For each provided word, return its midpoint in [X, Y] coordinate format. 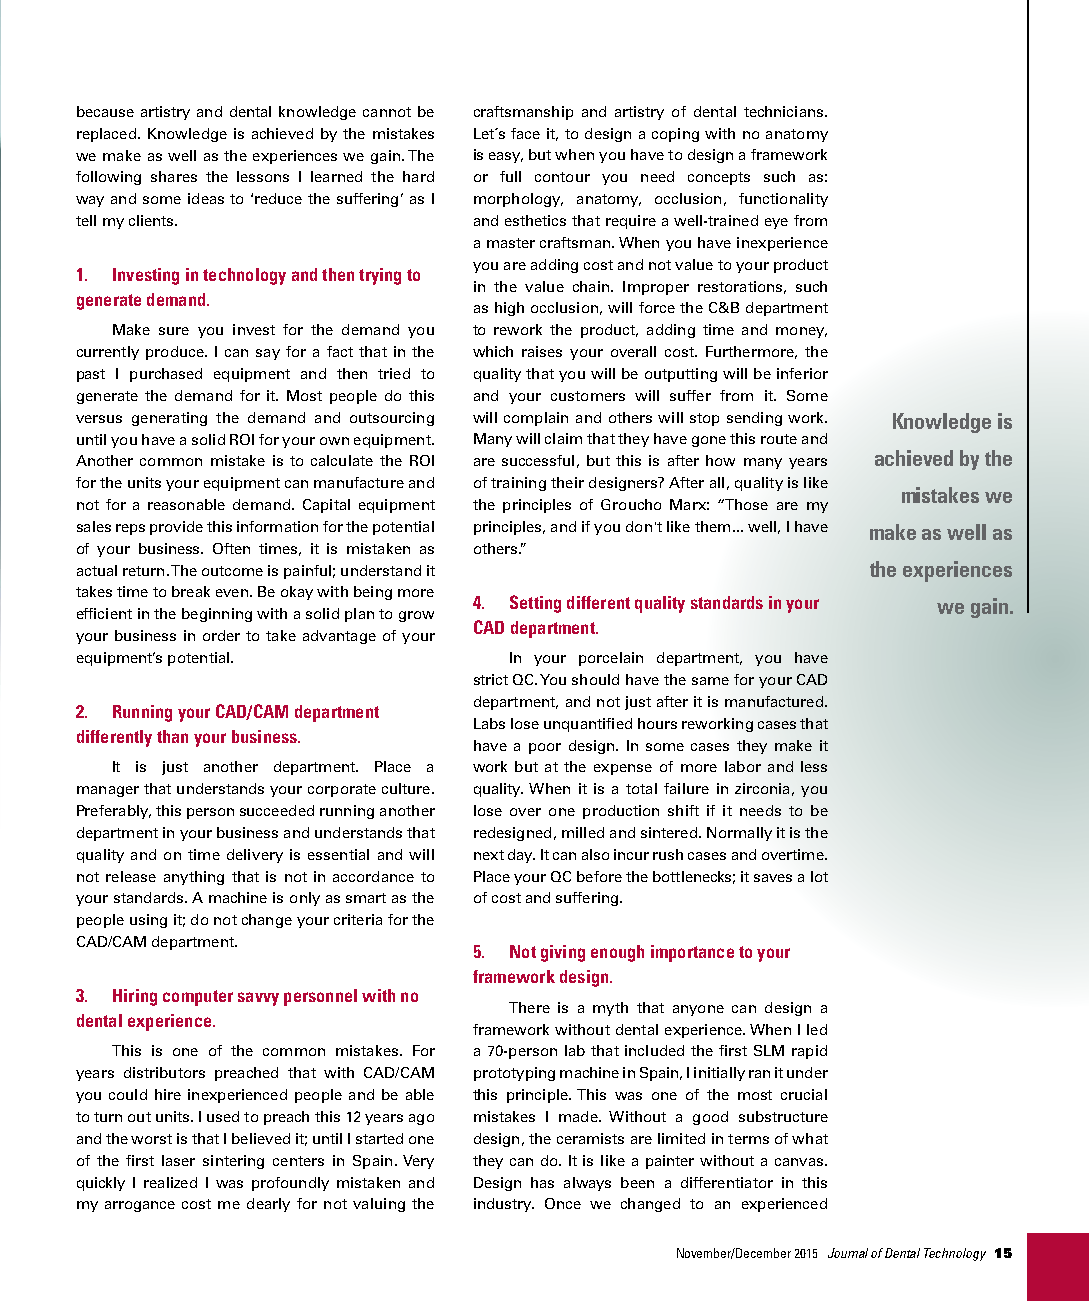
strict [491, 679]
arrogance [140, 1206]
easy [506, 157]
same [710, 681]
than [172, 736]
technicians [785, 111]
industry [504, 1205]
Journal [848, 1253]
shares [174, 176]
